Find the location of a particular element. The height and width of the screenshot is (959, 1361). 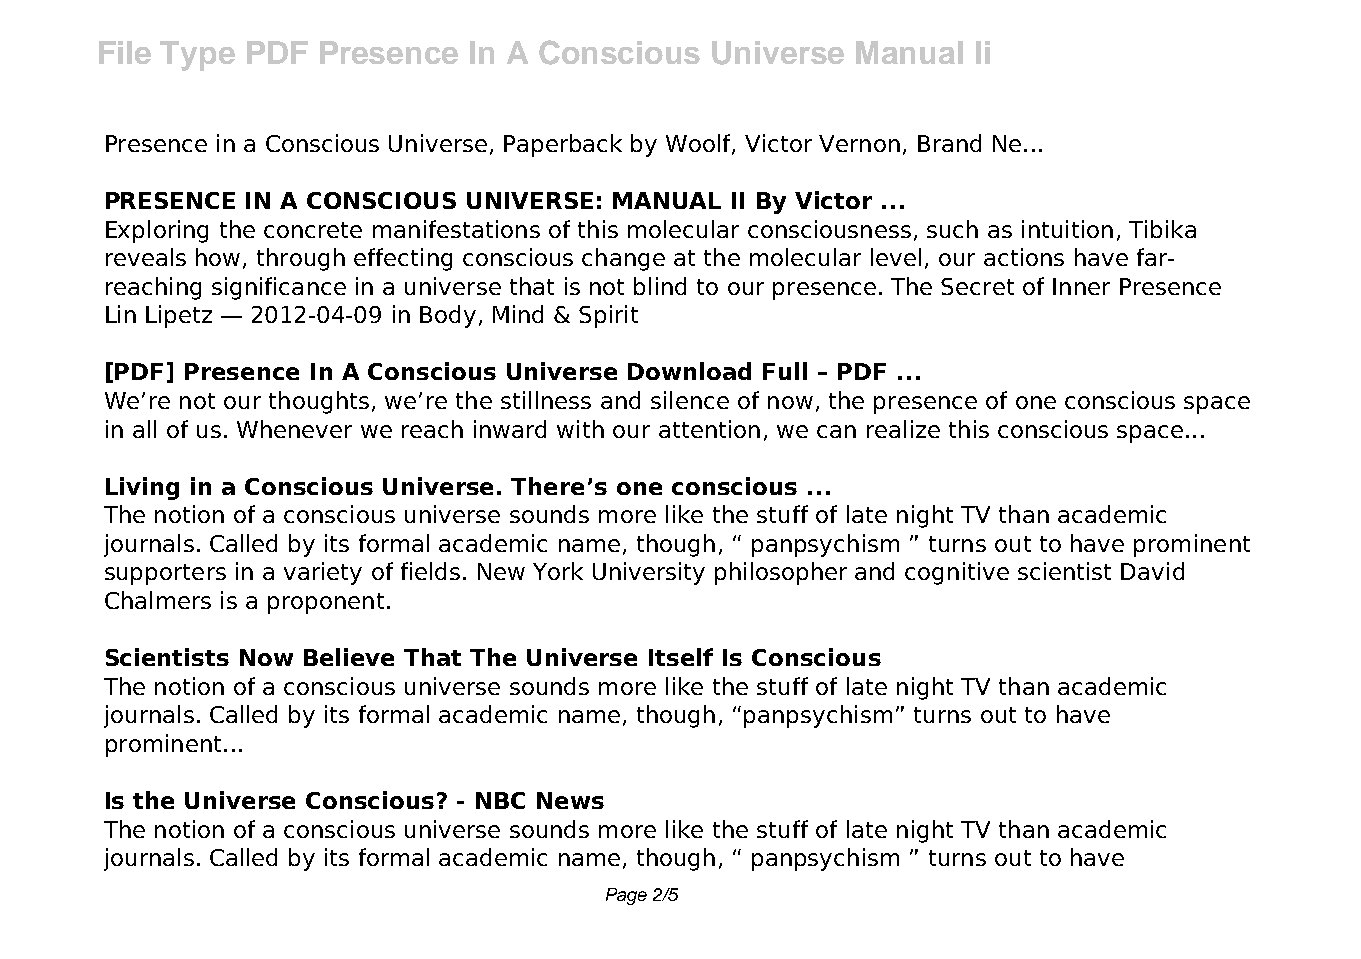

Type is located at coordinates (197, 56).
